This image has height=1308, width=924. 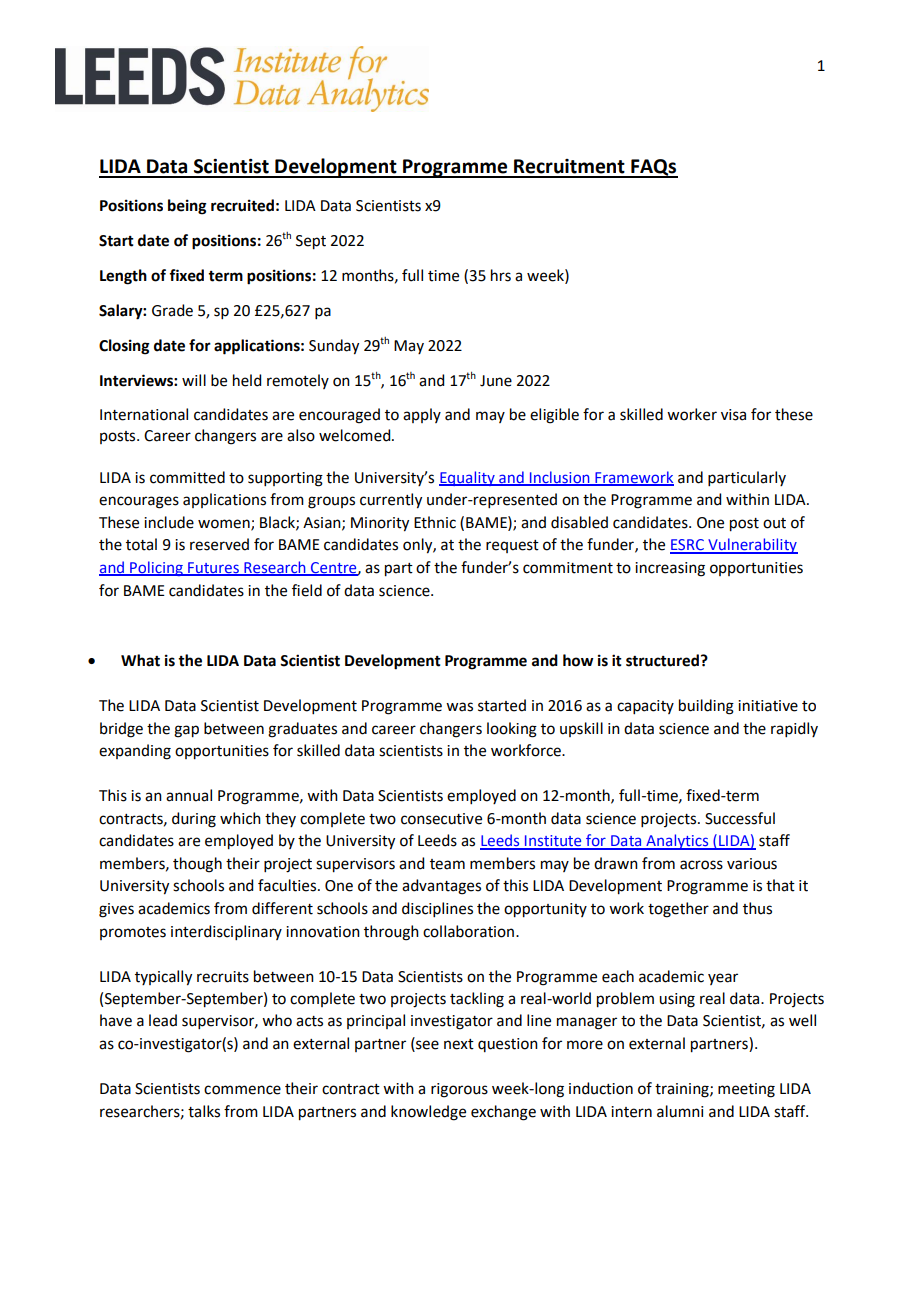 I want to click on was, so click(x=459, y=707).
